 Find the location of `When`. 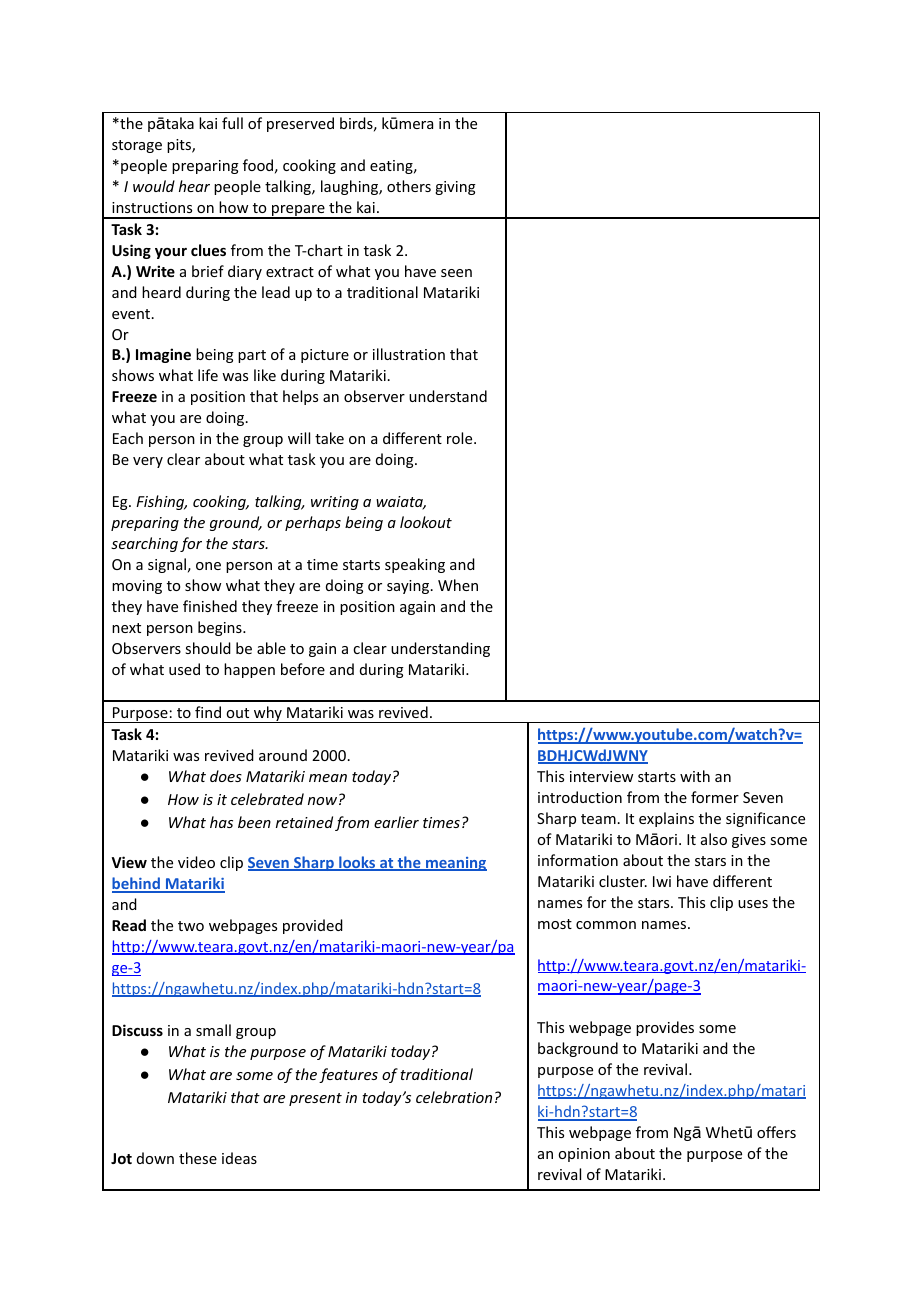

When is located at coordinates (458, 585).
